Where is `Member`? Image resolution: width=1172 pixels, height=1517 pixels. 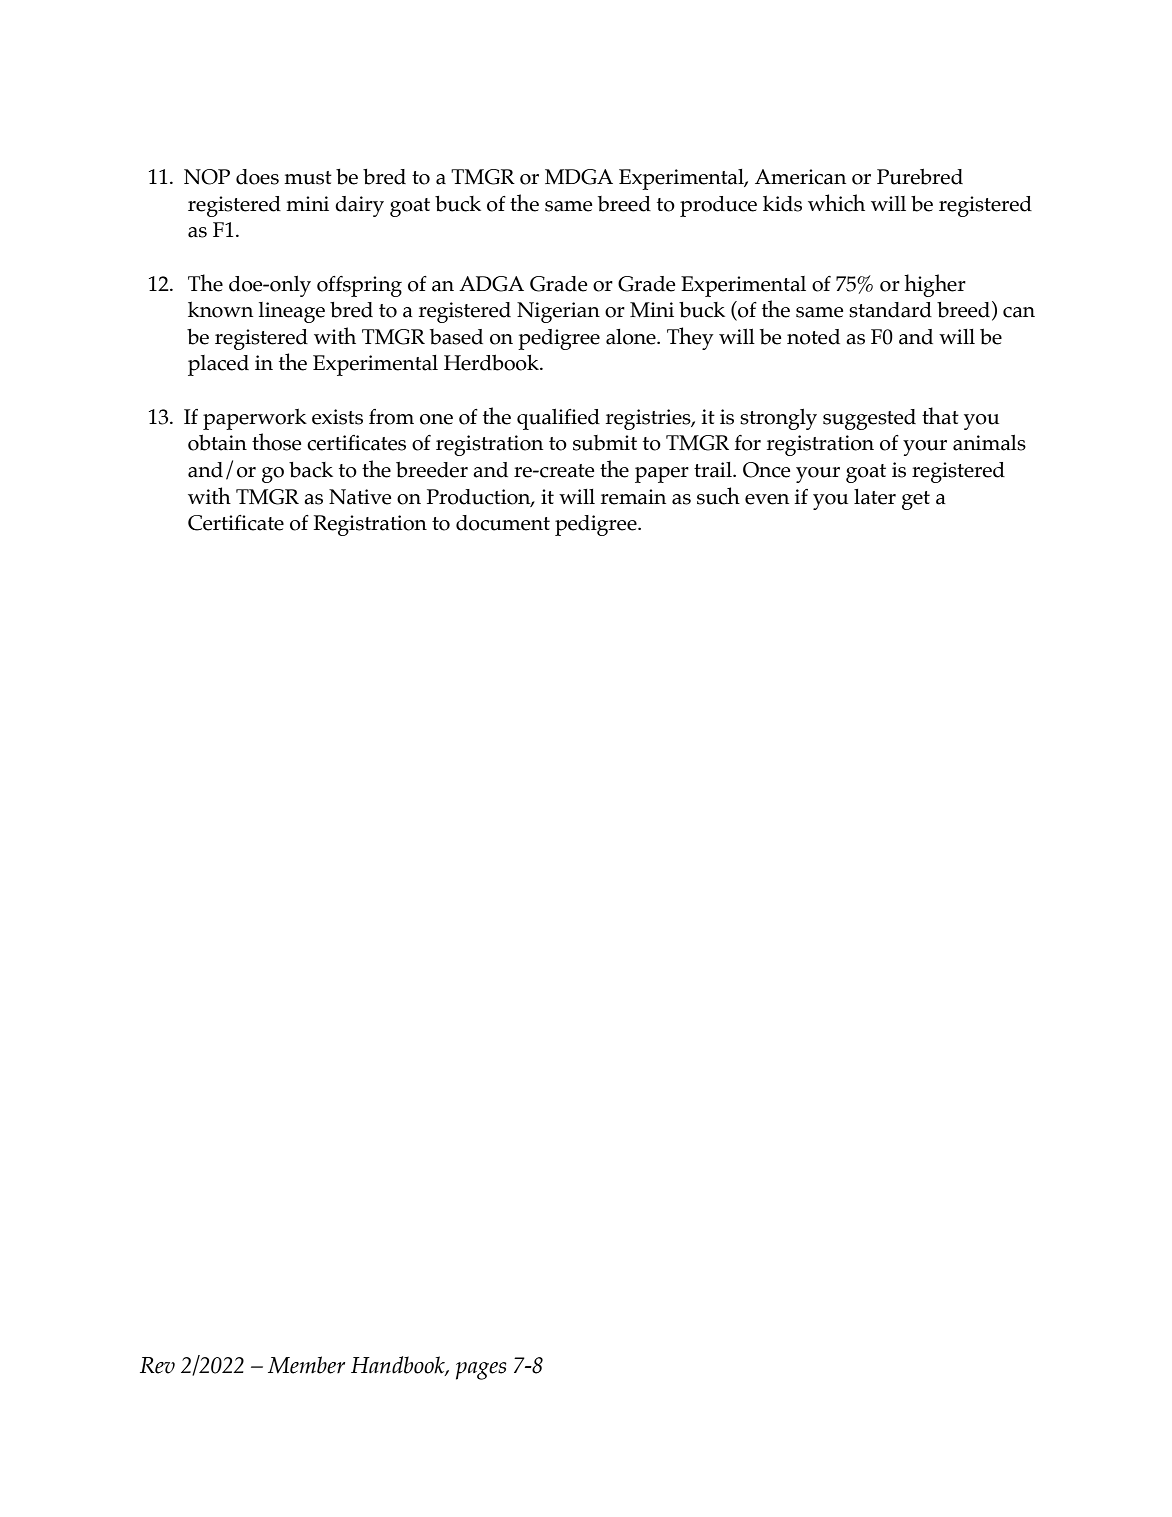 Member is located at coordinates (306, 1365).
